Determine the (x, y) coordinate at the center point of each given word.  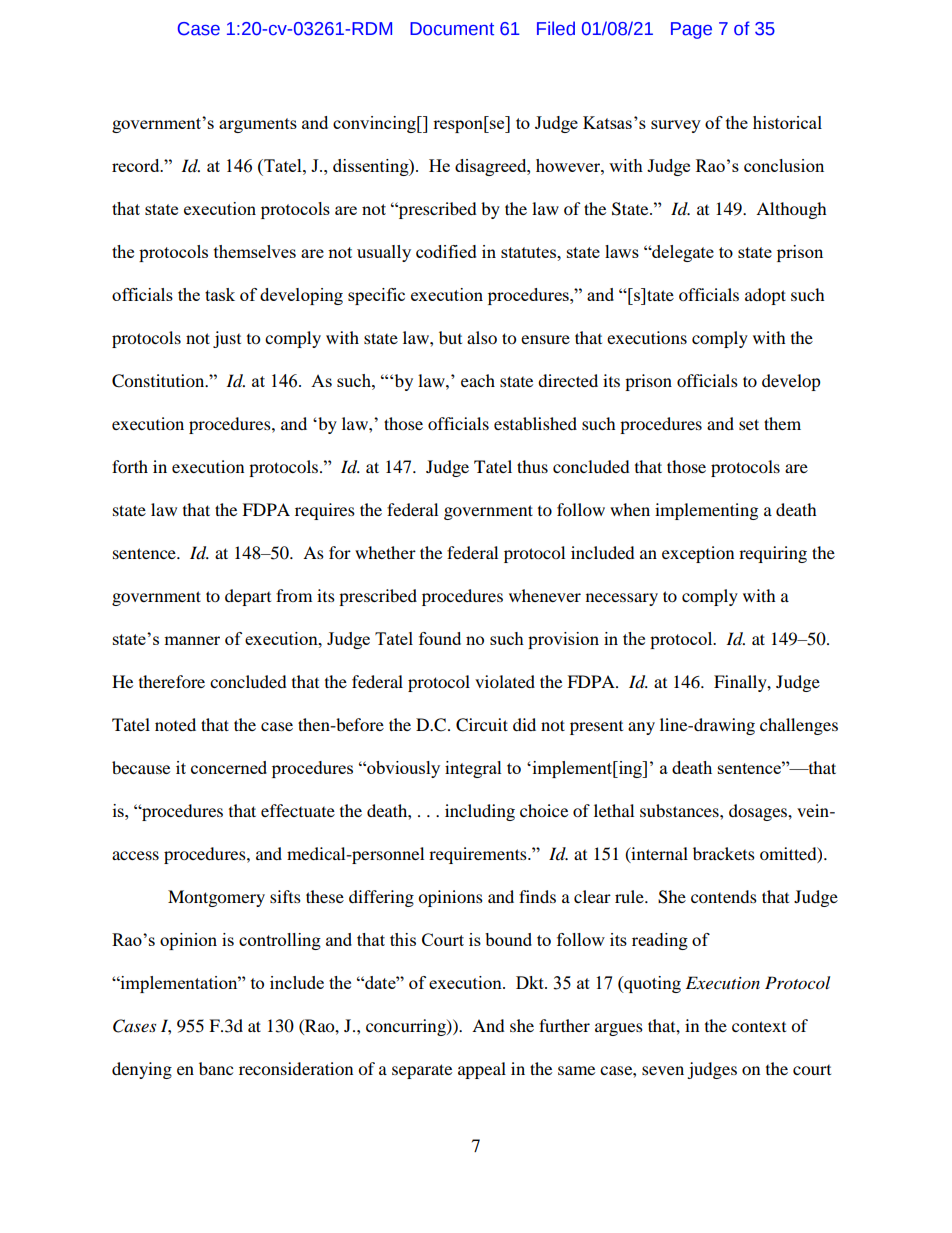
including (480, 812)
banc (216, 1068)
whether (385, 552)
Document (452, 29)
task (220, 294)
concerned (229, 767)
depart (248, 597)
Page (691, 30)
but (450, 337)
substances (680, 810)
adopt (765, 296)
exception (698, 554)
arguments (258, 125)
